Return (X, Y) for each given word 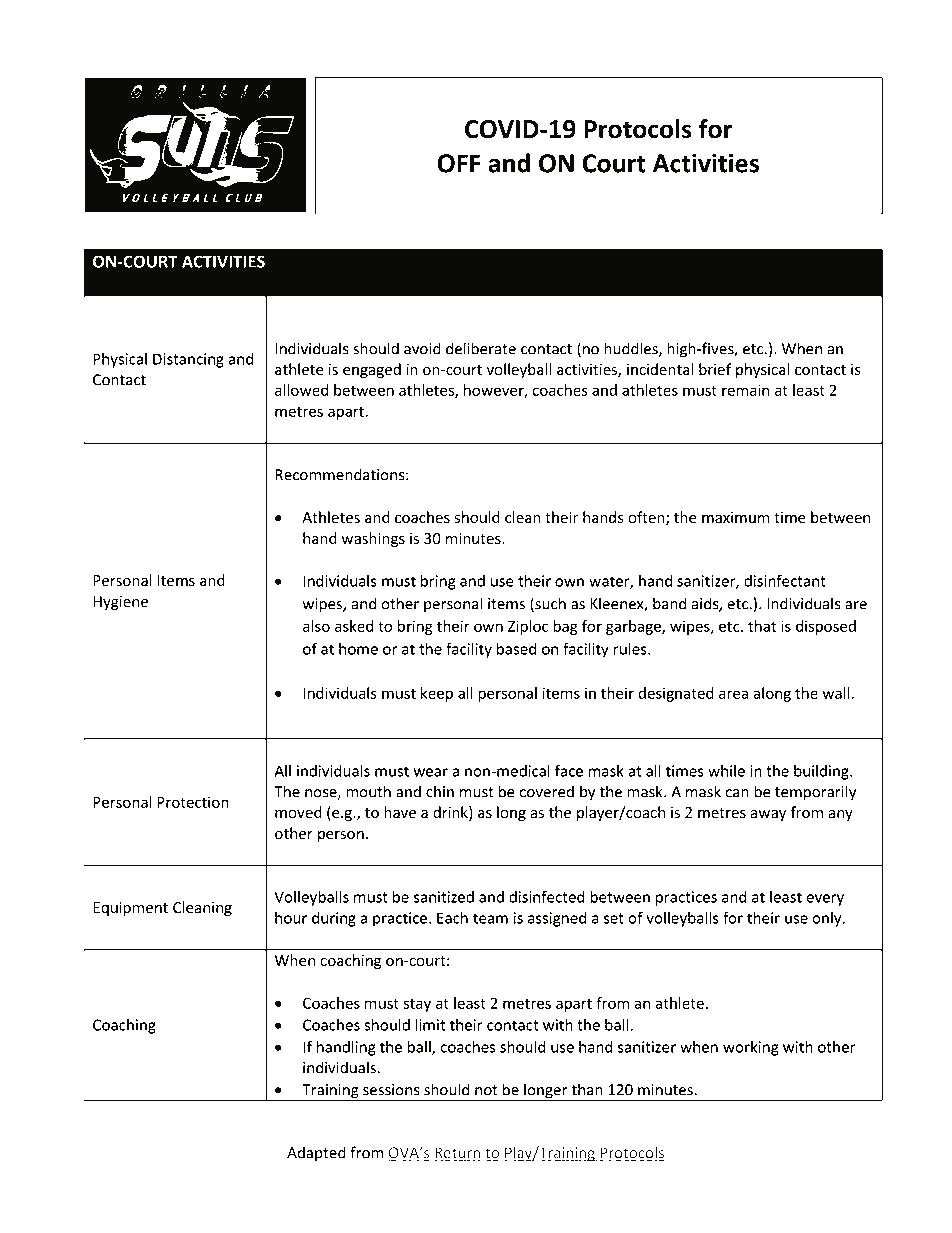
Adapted (316, 1154)
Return (458, 1154)
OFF (459, 163)
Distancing (188, 360)
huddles (632, 349)
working (751, 1048)
